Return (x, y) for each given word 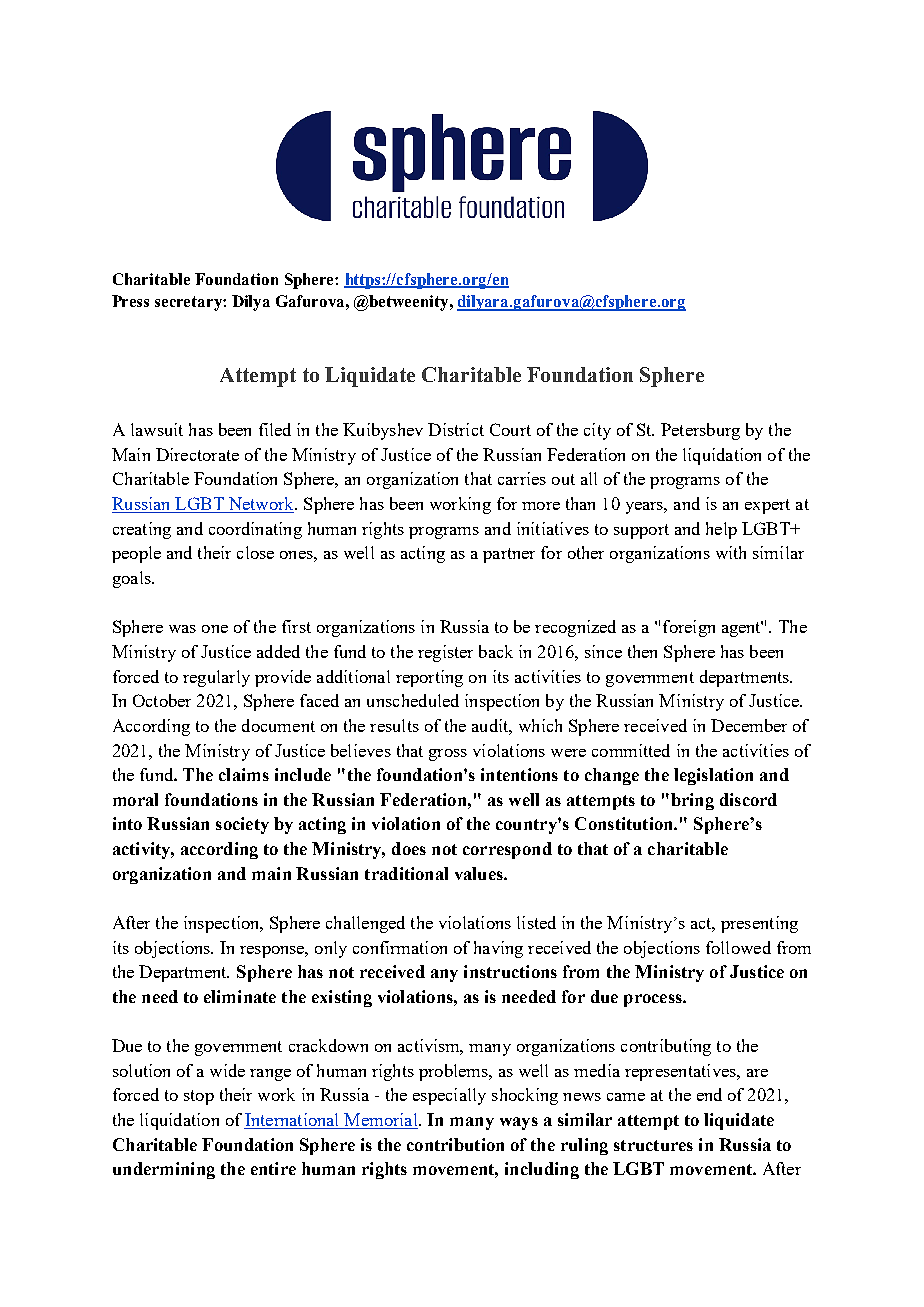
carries (522, 478)
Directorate (197, 454)
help (721, 530)
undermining (164, 1170)
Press (130, 301)
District (456, 429)
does (409, 848)
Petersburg (700, 431)
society (242, 825)
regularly (216, 678)
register (445, 653)
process (654, 1000)
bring (691, 801)
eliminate (240, 996)
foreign (689, 628)
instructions (510, 971)
